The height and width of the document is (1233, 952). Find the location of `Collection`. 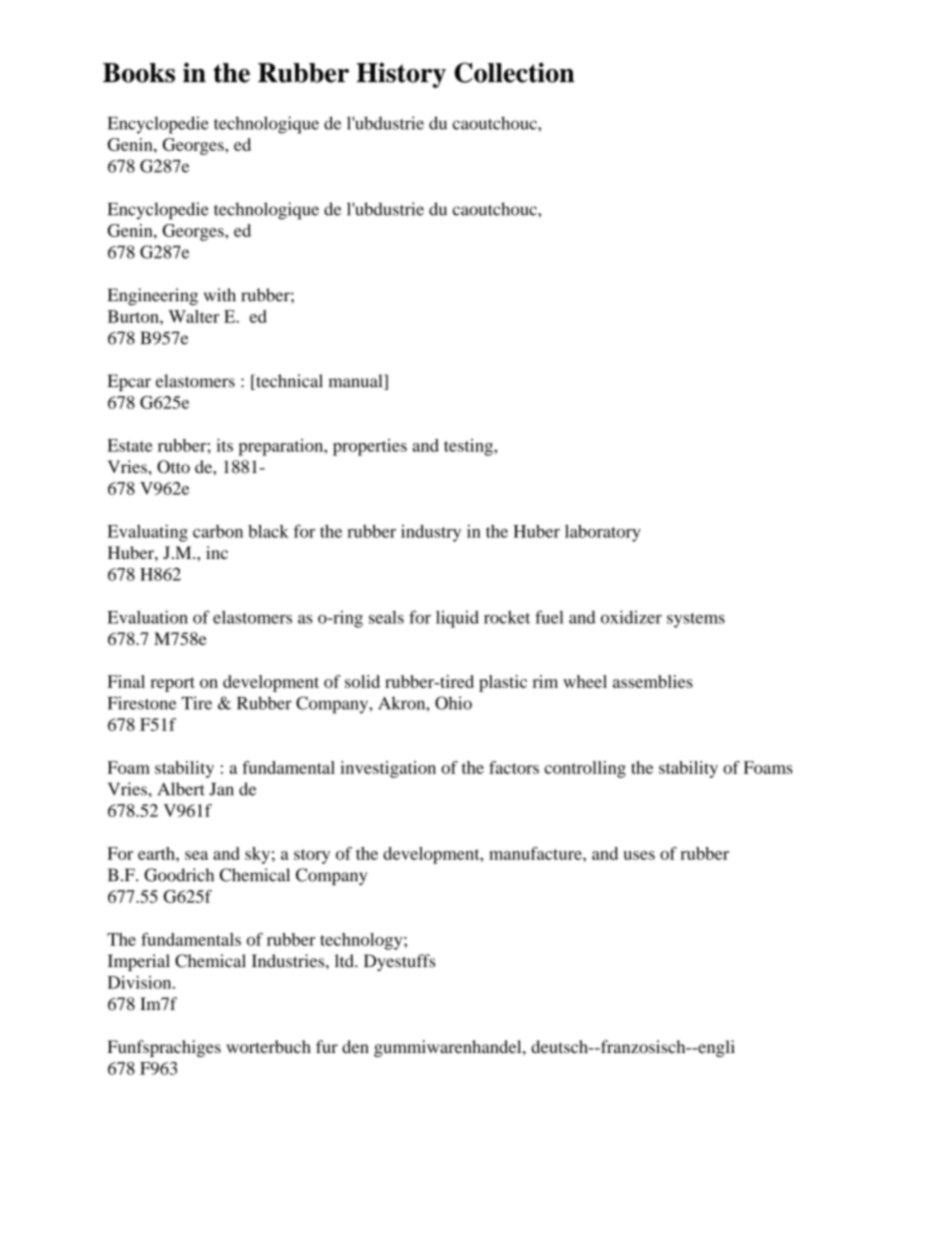

Collection is located at coordinates (514, 72).
